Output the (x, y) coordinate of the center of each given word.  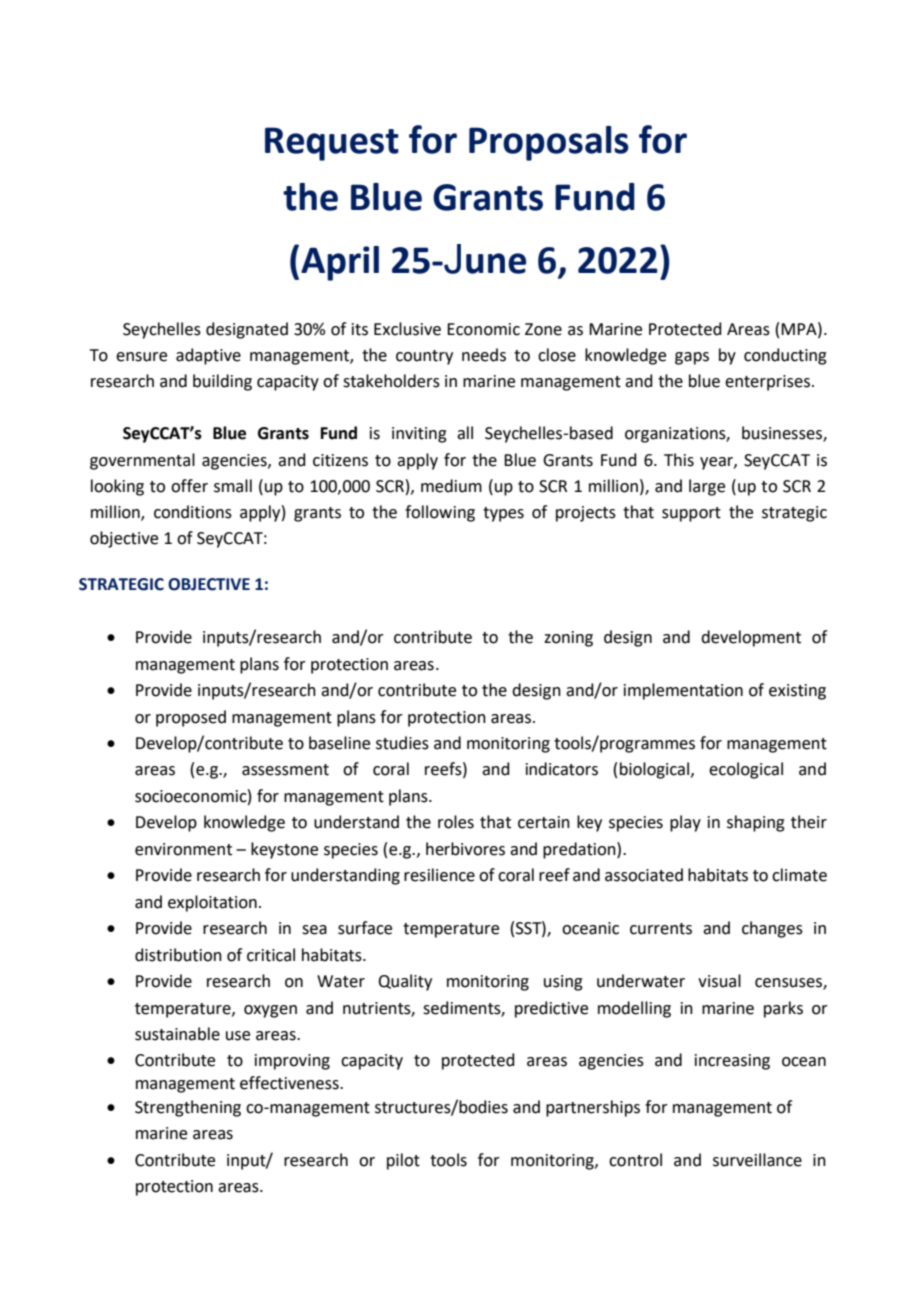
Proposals (549, 143)
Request (332, 144)
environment (183, 849)
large (707, 487)
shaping (756, 823)
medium (451, 486)
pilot (403, 1161)
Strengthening (188, 1108)
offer (189, 486)
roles (456, 822)
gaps (692, 358)
